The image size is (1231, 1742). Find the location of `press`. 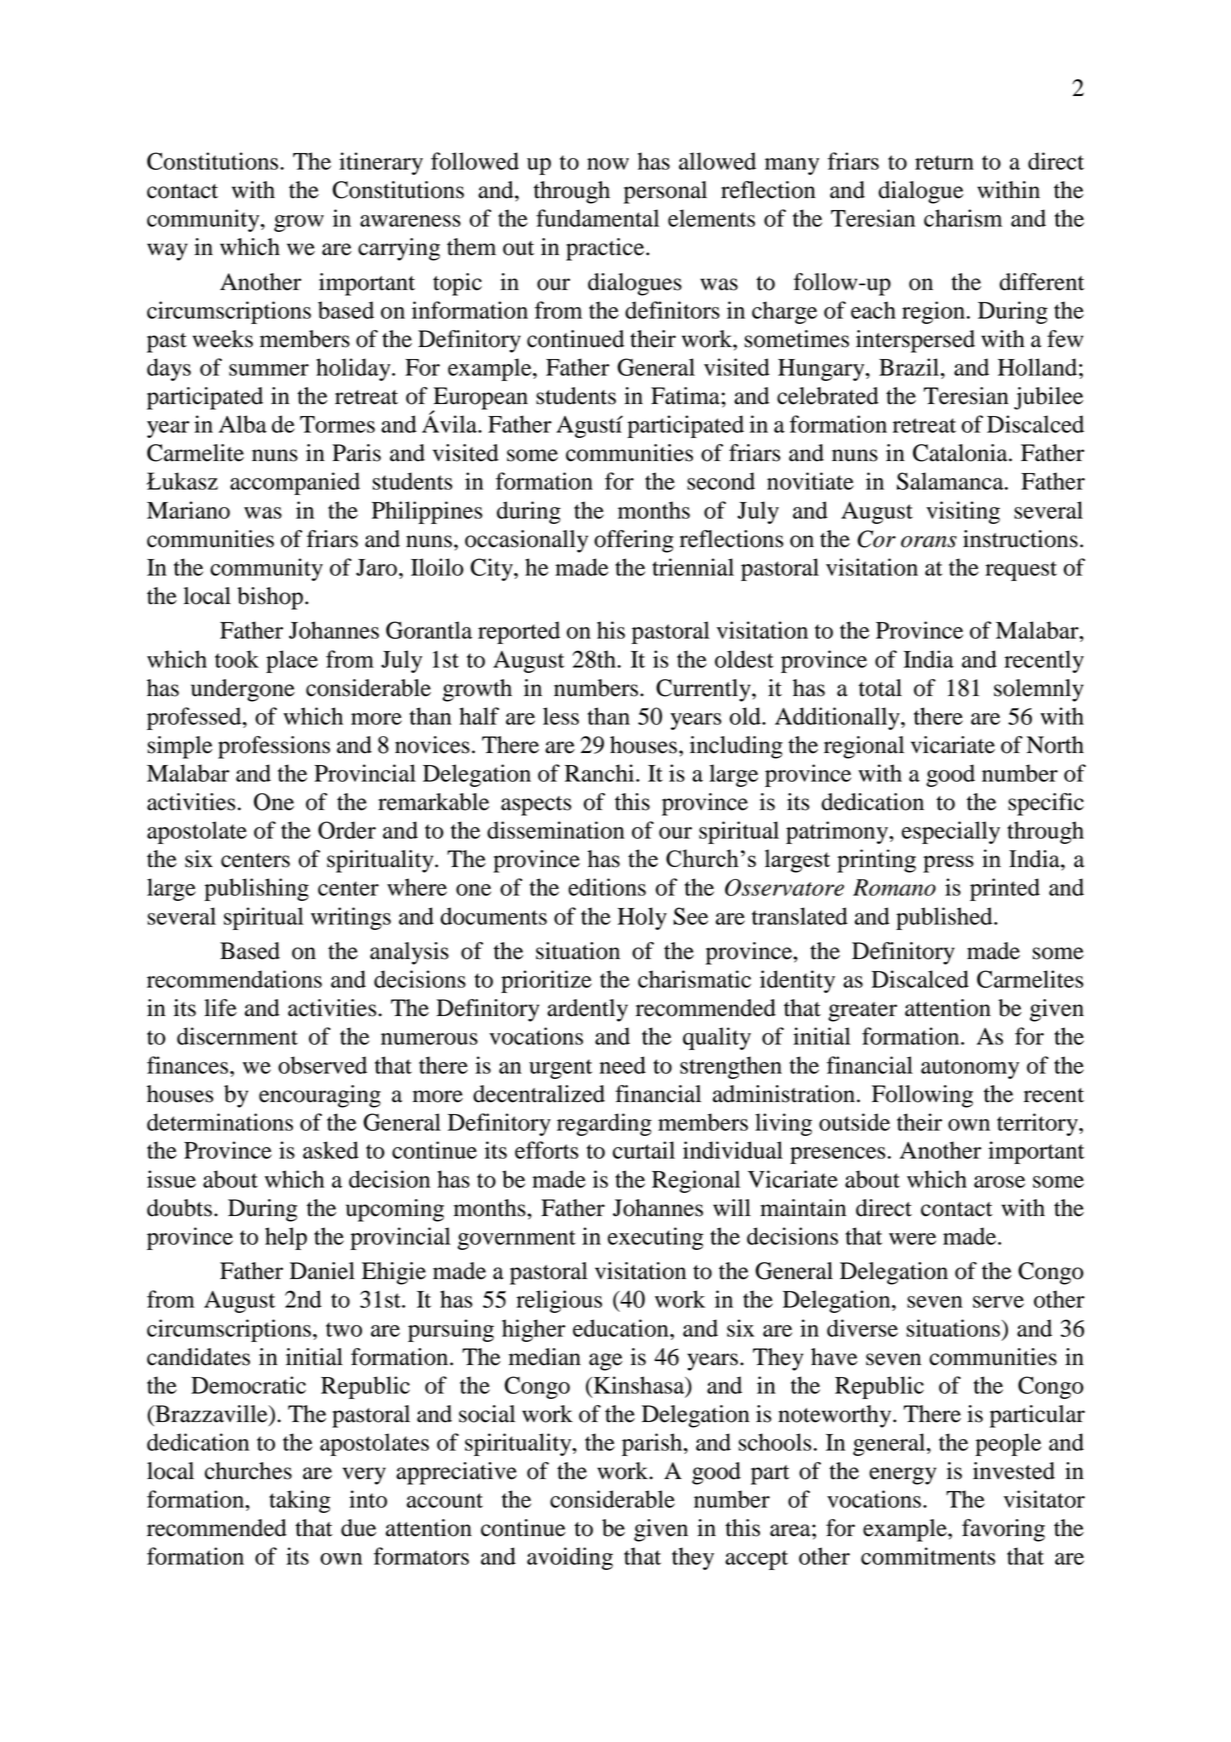

press is located at coordinates (948, 864).
